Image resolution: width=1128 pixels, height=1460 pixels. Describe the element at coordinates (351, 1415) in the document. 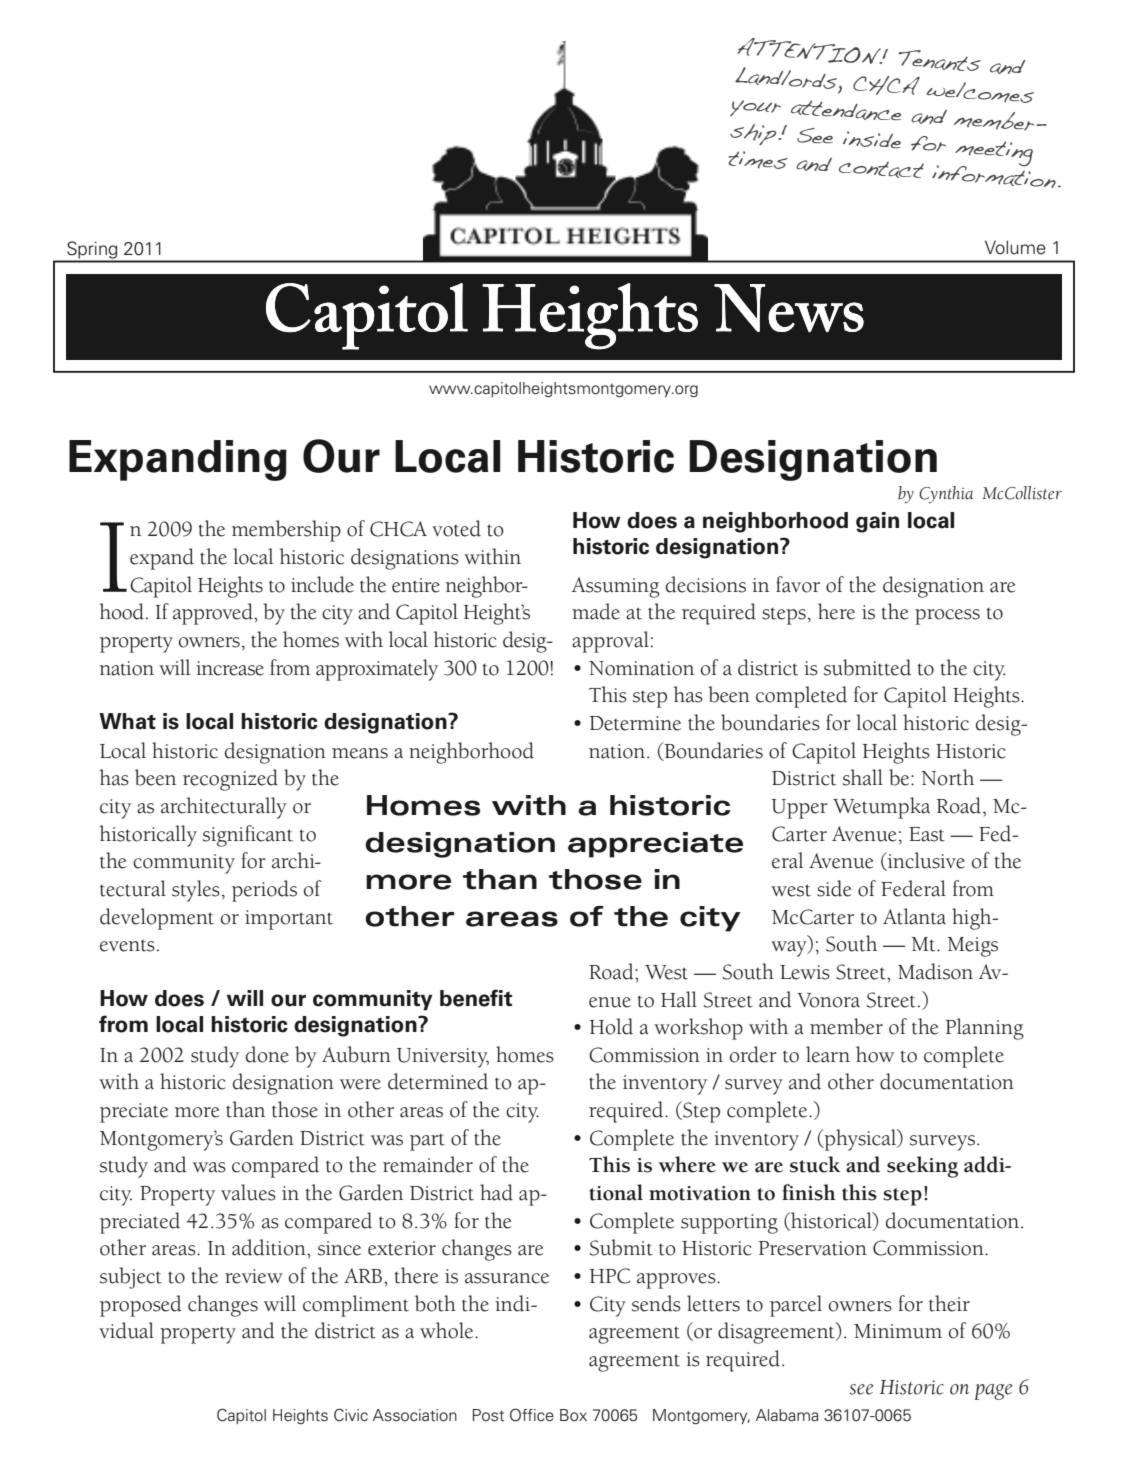

I see `Civic` at that location.
